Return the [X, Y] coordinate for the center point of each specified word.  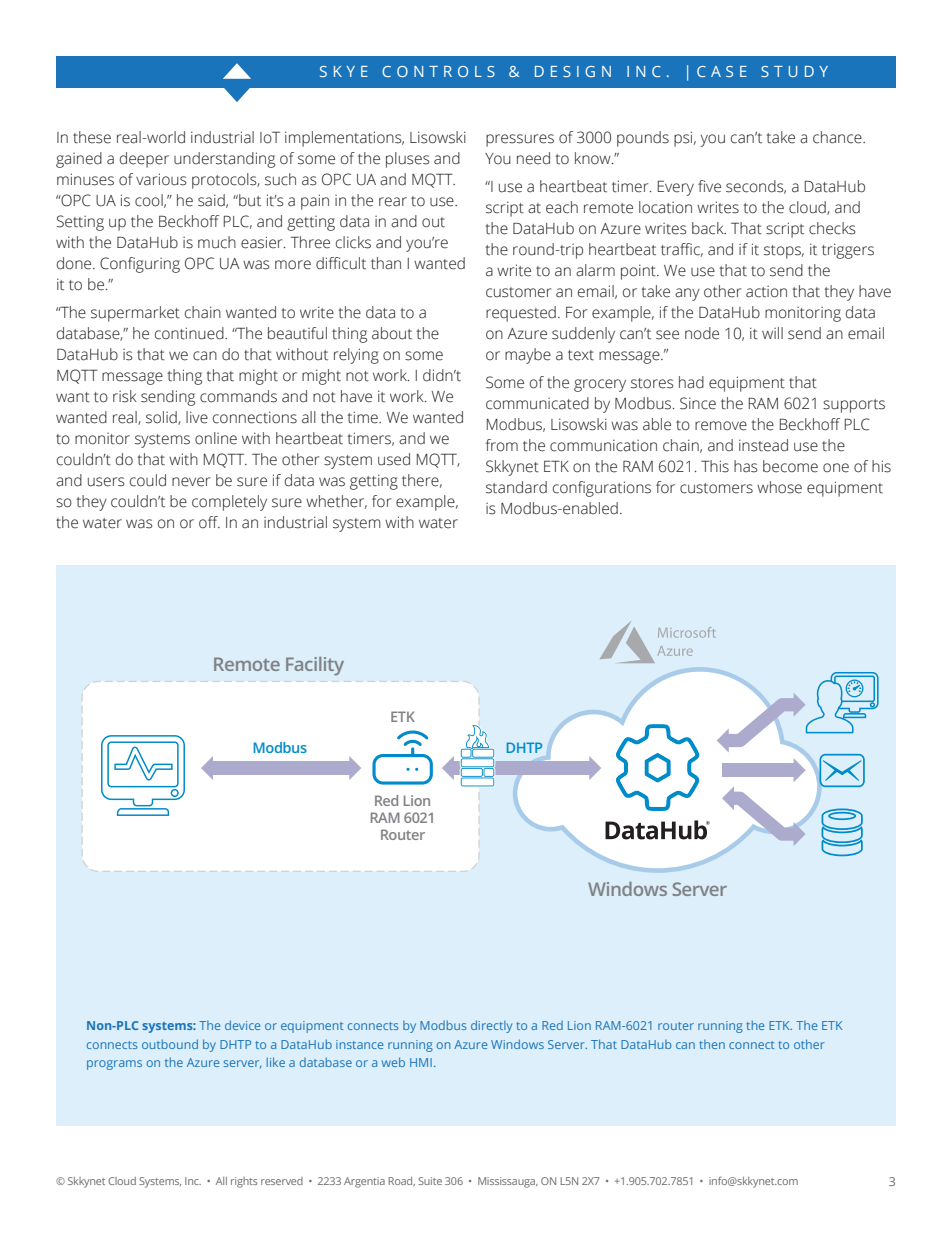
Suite [430, 1181]
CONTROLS [438, 71]
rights [244, 1182]
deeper [144, 160]
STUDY [794, 71]
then [712, 1044]
